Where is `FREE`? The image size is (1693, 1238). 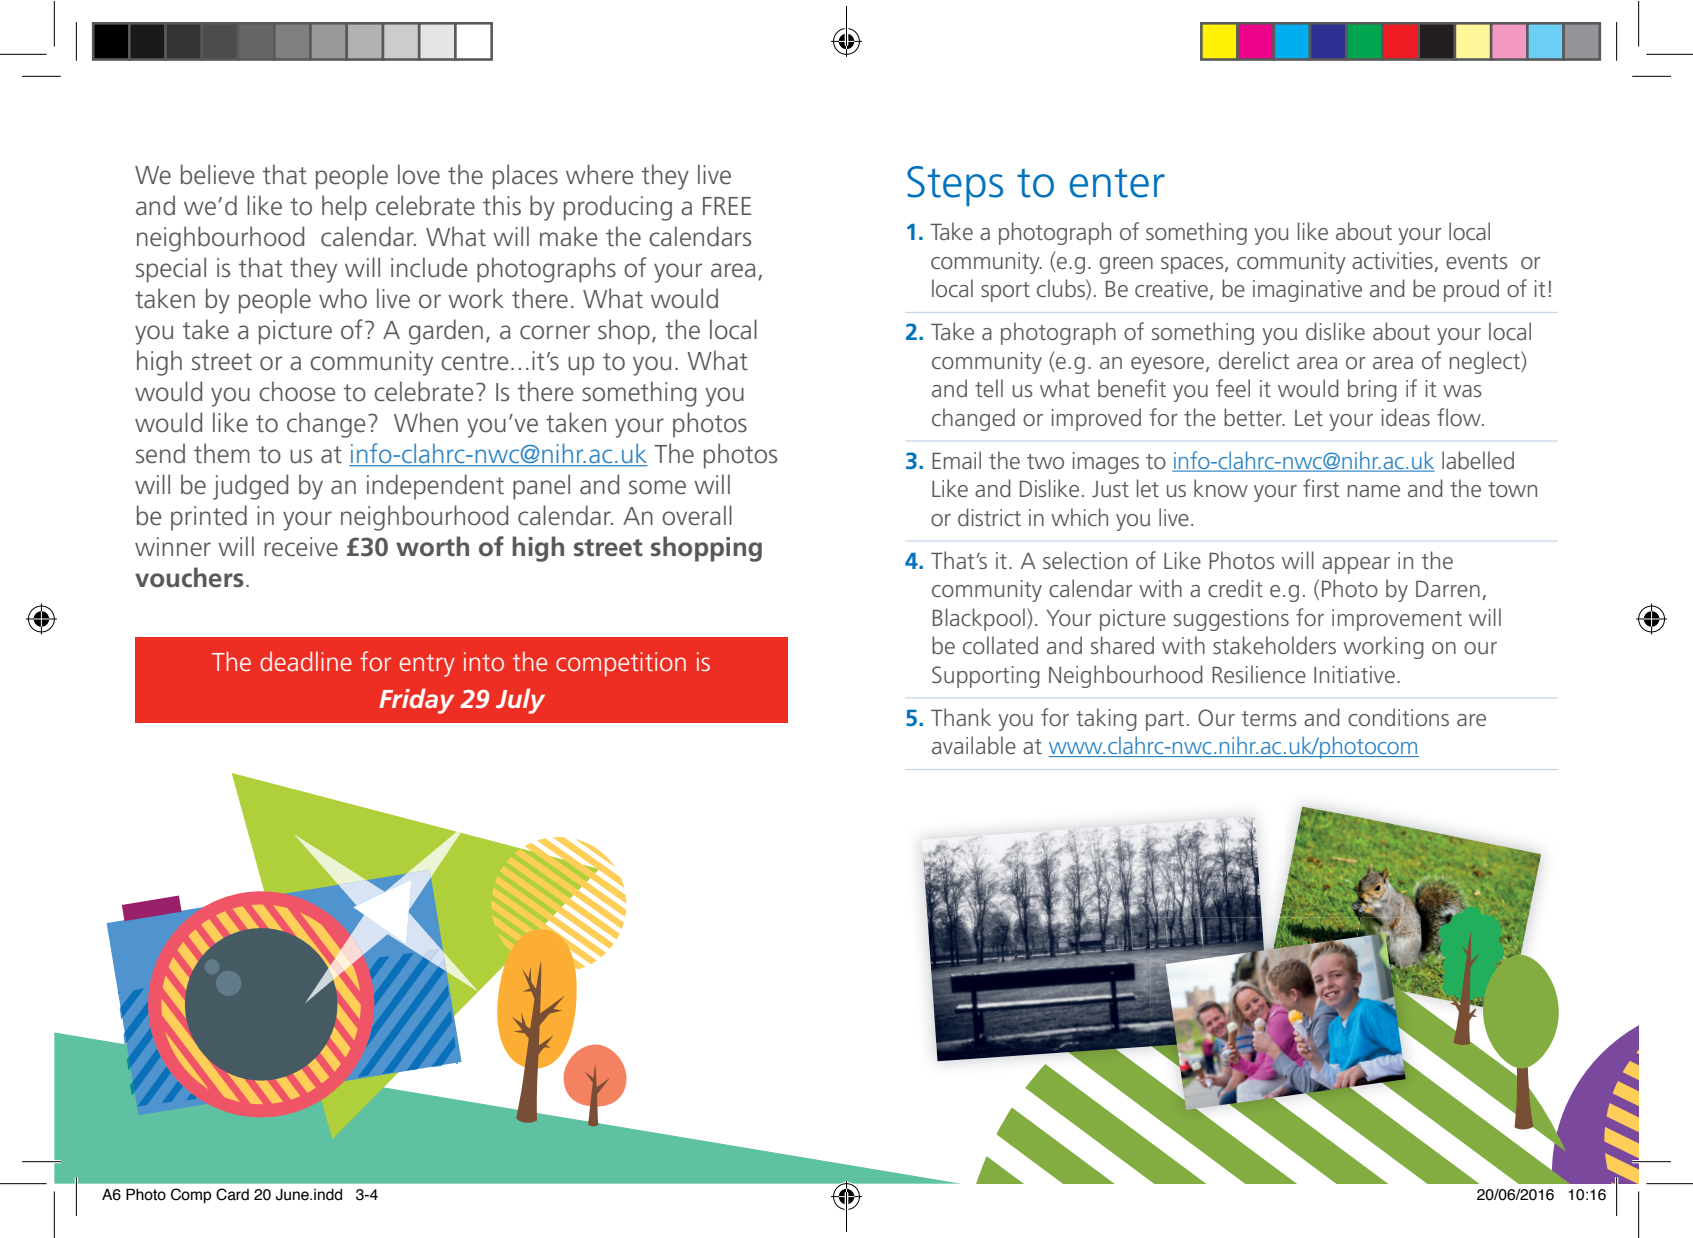
FREE is located at coordinates (727, 206).
